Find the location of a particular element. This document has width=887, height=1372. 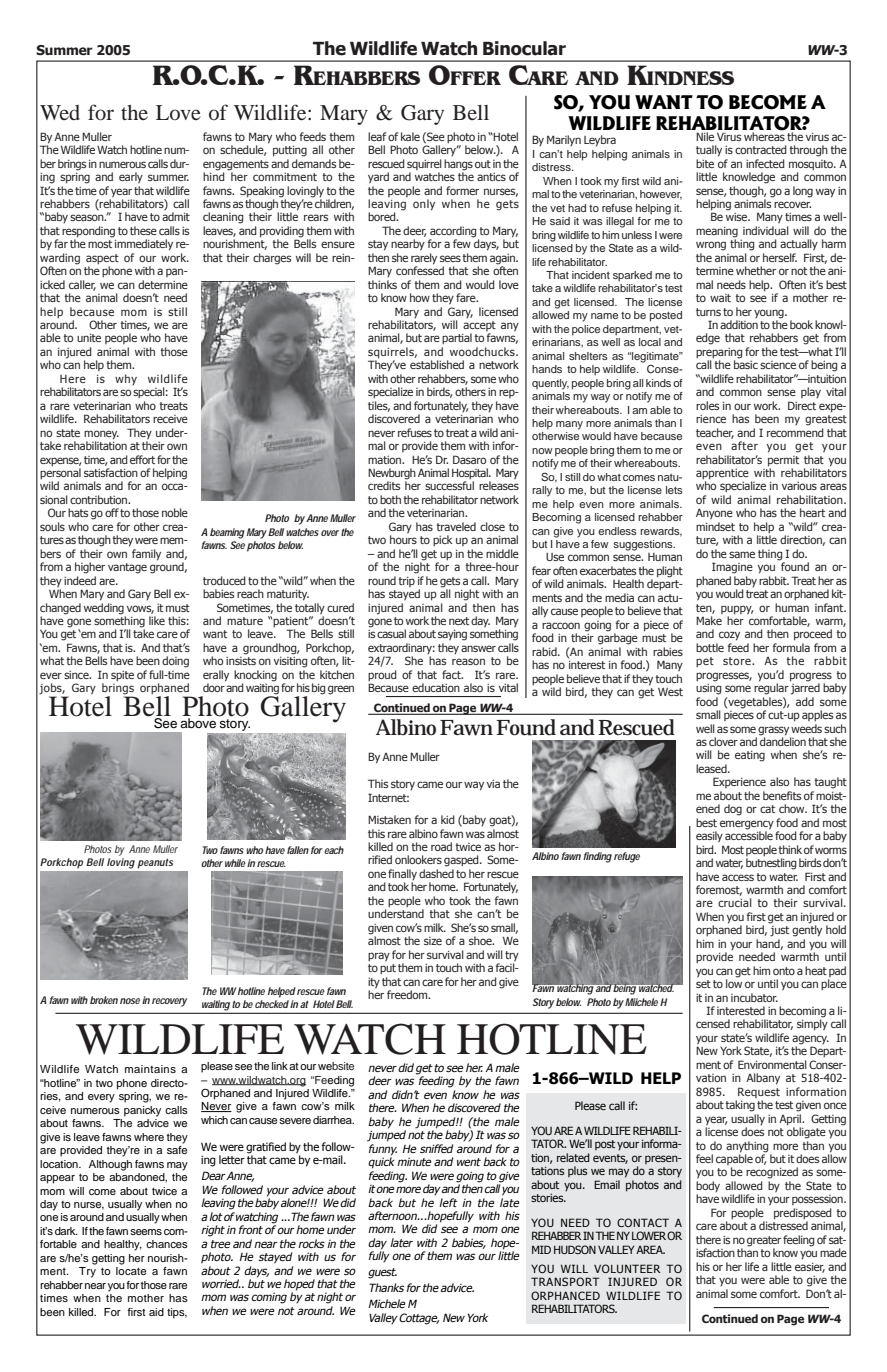

TRANSPORT is located at coordinates (565, 1281).
